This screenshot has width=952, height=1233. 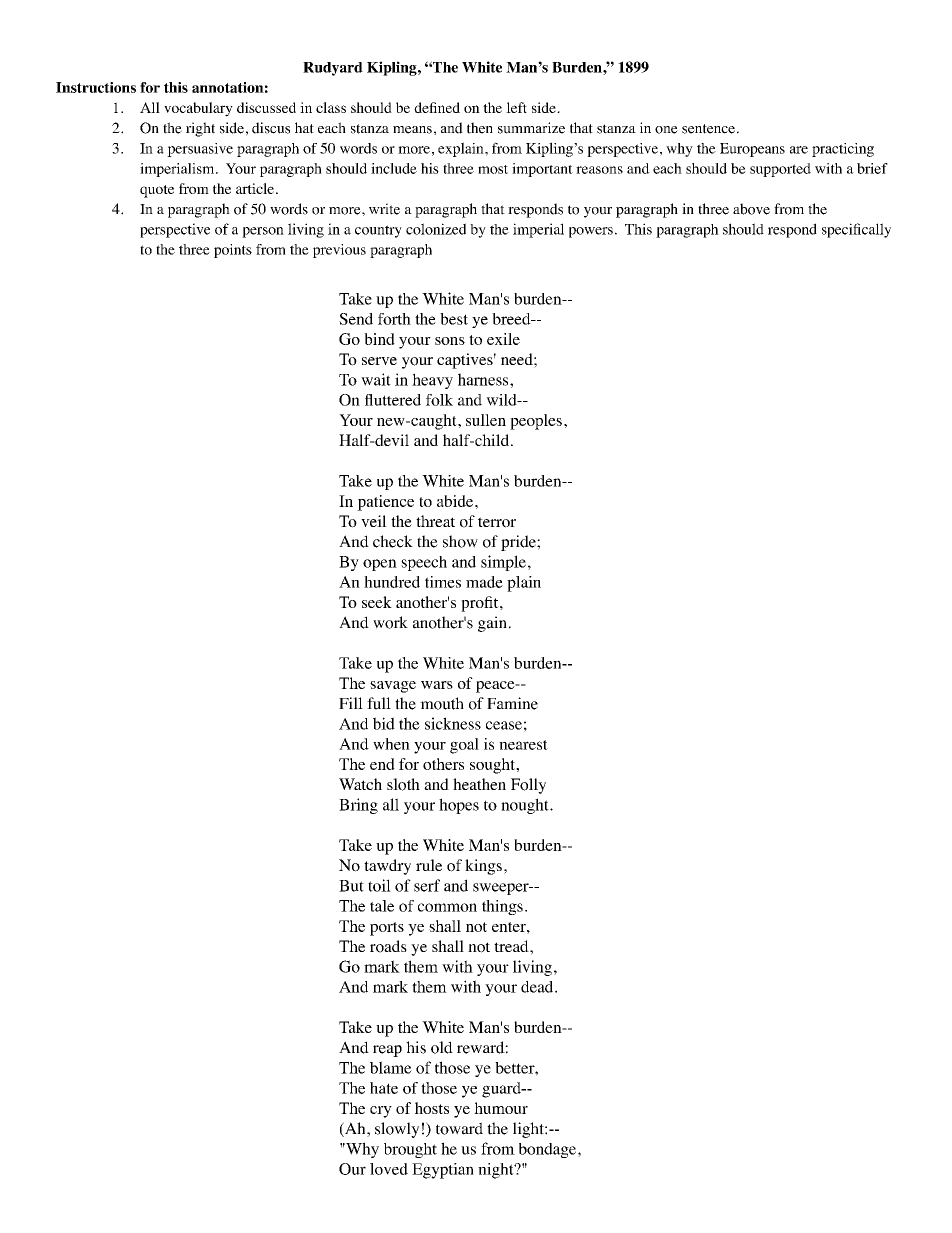 I want to click on Europeans, so click(x=752, y=150).
